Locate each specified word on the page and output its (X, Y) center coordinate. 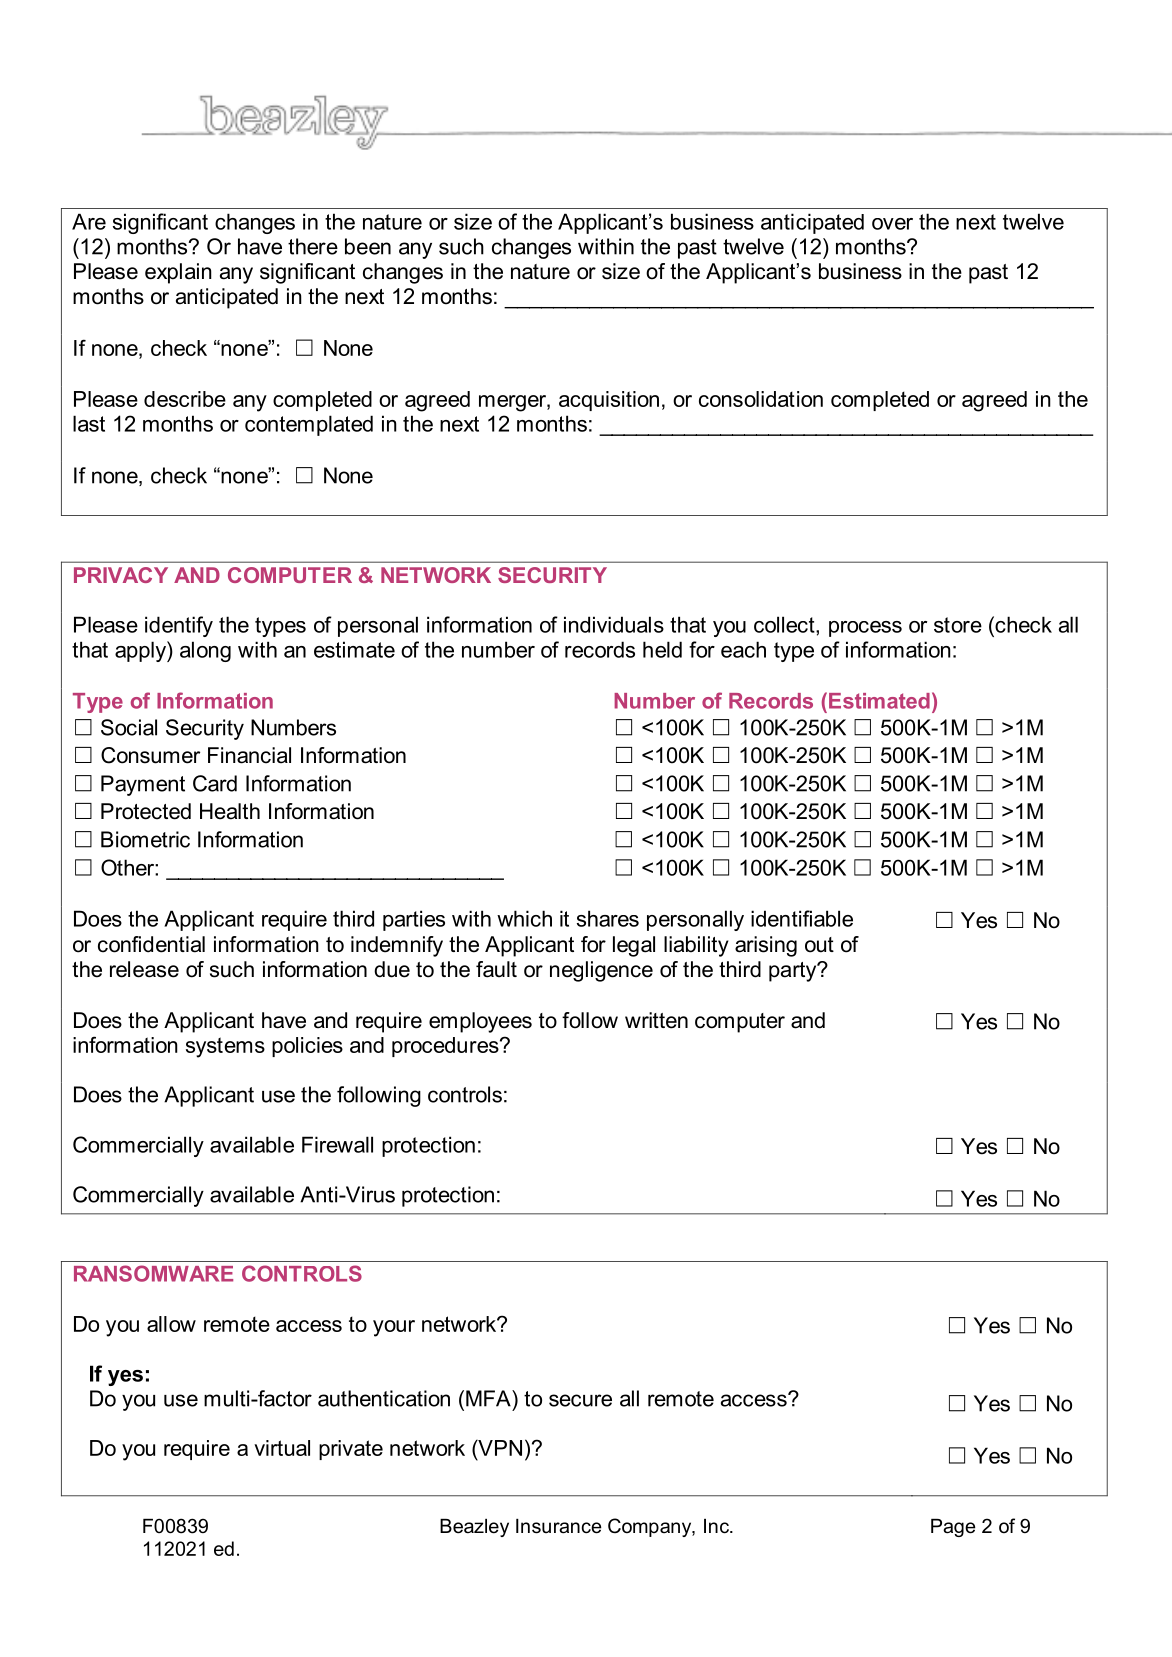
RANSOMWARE (153, 1273)
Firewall (337, 1144)
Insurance (559, 1526)
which (524, 918)
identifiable (802, 918)
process (865, 629)
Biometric (145, 839)
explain (178, 273)
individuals (614, 624)
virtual (282, 1448)
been (368, 246)
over (892, 224)
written (656, 1020)
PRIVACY (121, 575)
